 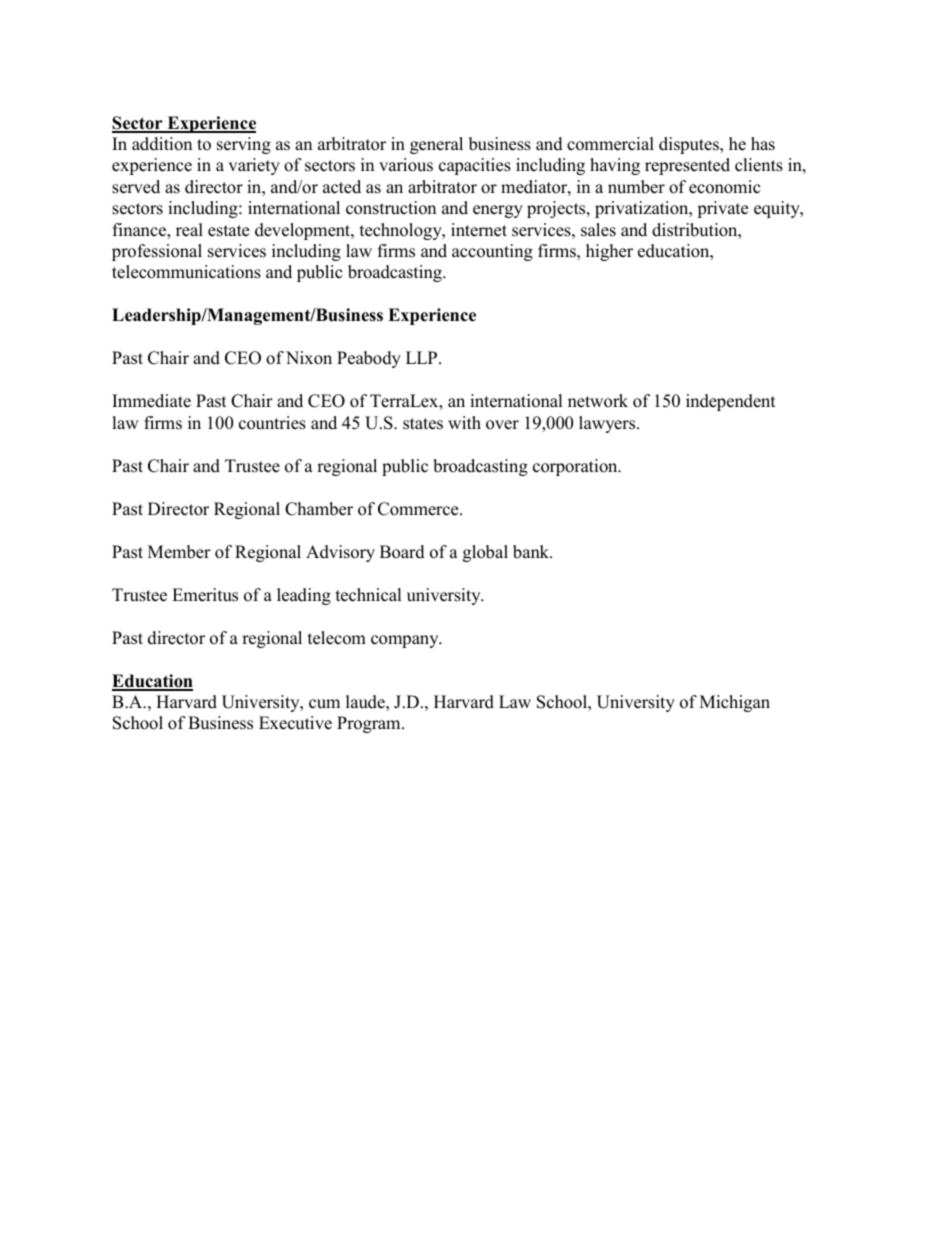 What do you see at coordinates (687, 166) in the page?
I see `represented` at bounding box center [687, 166].
